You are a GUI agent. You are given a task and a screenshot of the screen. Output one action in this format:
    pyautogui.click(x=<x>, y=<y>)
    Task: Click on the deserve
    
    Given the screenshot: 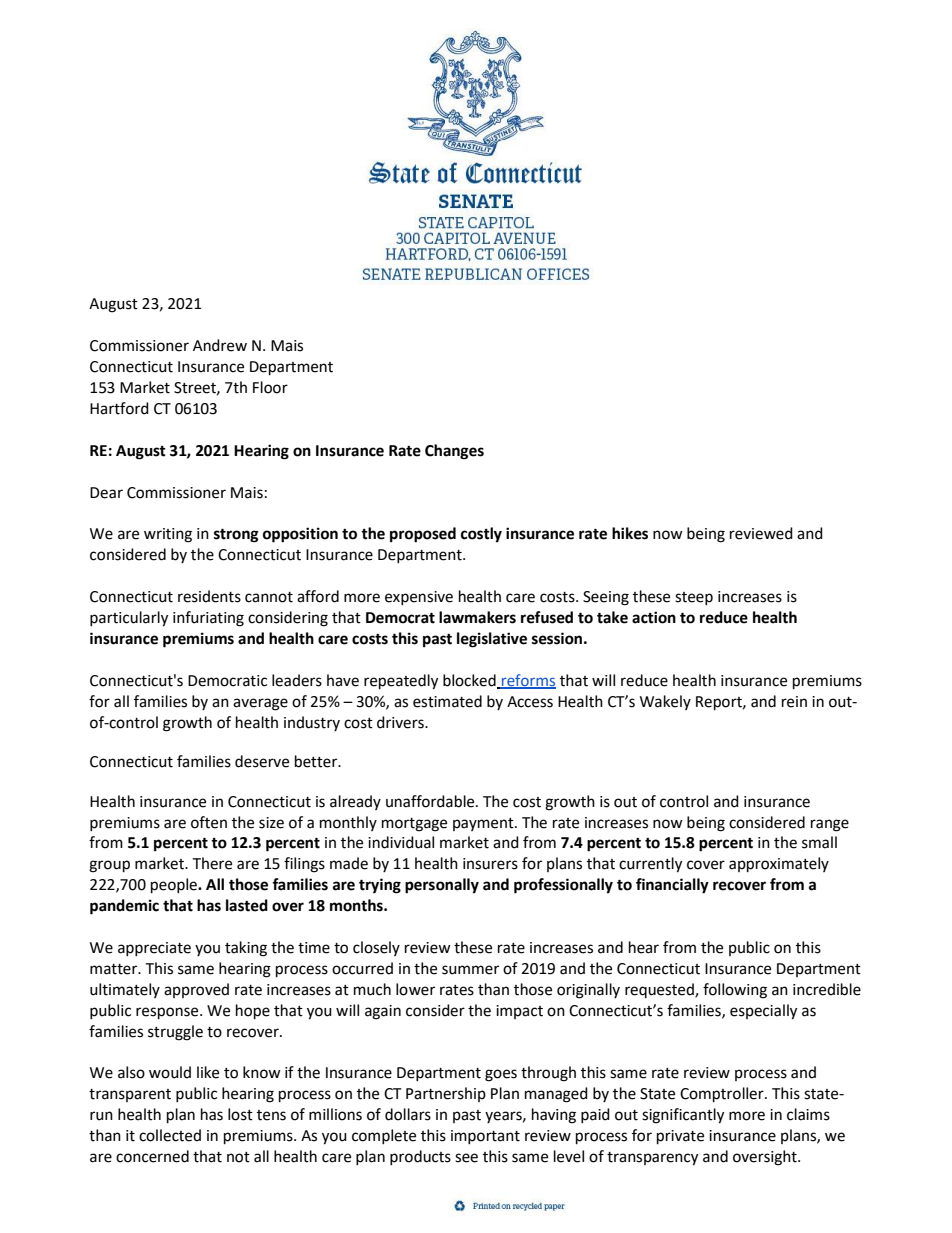 What is the action you would take?
    pyautogui.click(x=262, y=761)
